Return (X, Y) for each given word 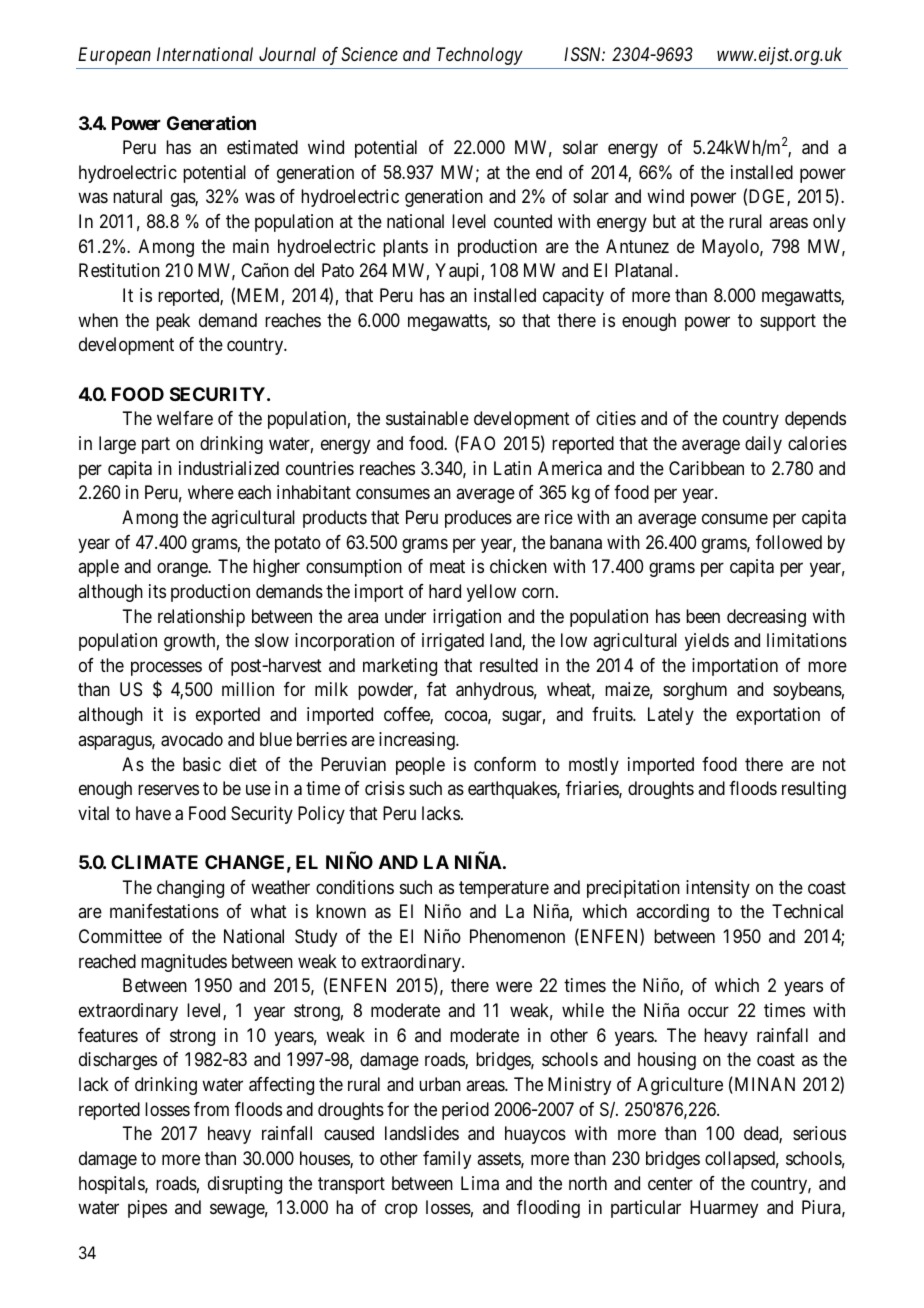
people (420, 766)
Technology (479, 56)
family (447, 1160)
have (153, 813)
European (114, 56)
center (670, 1183)
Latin (512, 468)
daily (763, 445)
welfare (185, 418)
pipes (147, 1209)
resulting (814, 790)
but (664, 221)
